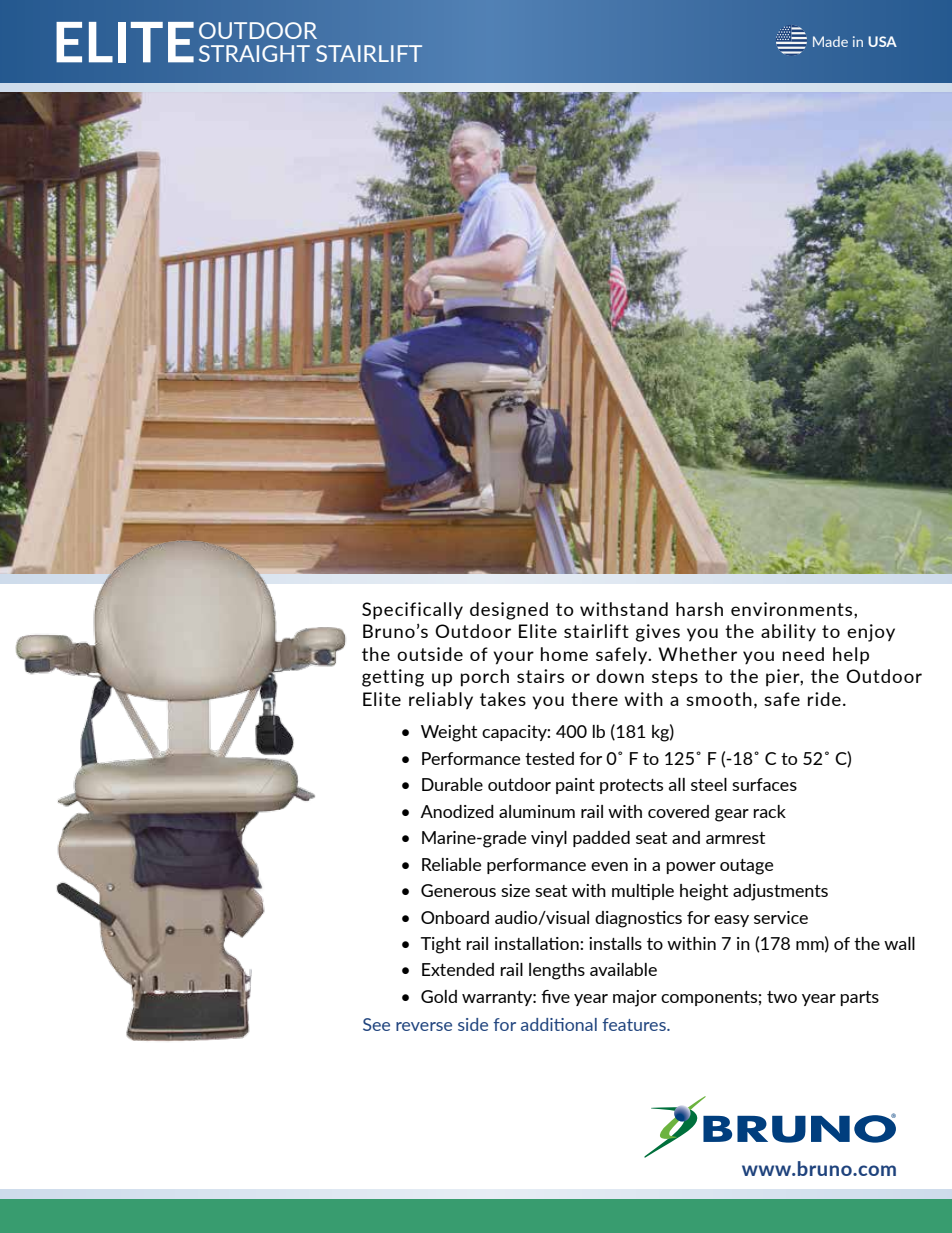  Describe the element at coordinates (509, 611) in the screenshot. I see `designed` at that location.
